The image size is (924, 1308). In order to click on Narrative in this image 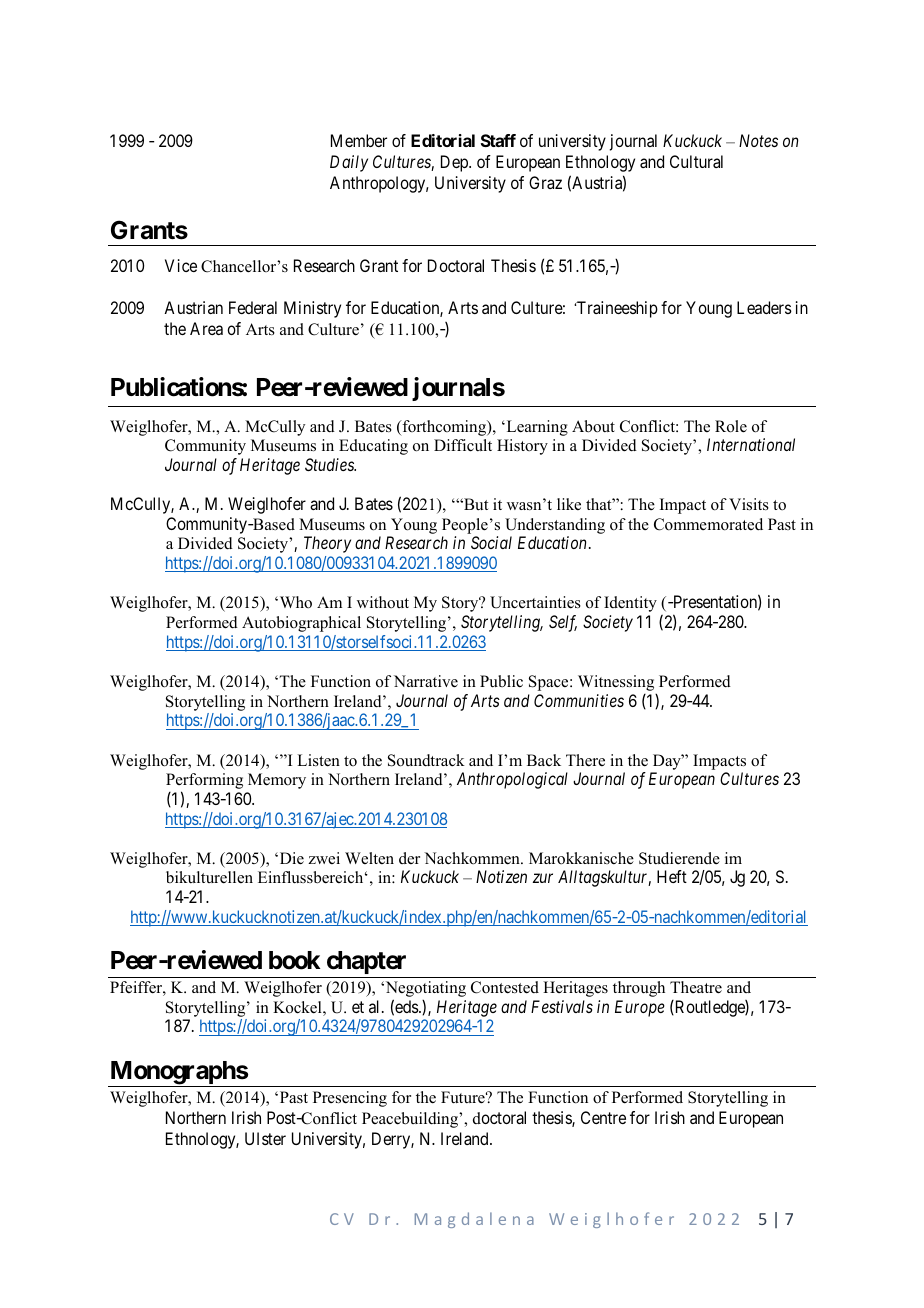, I will do `click(426, 681)`.
